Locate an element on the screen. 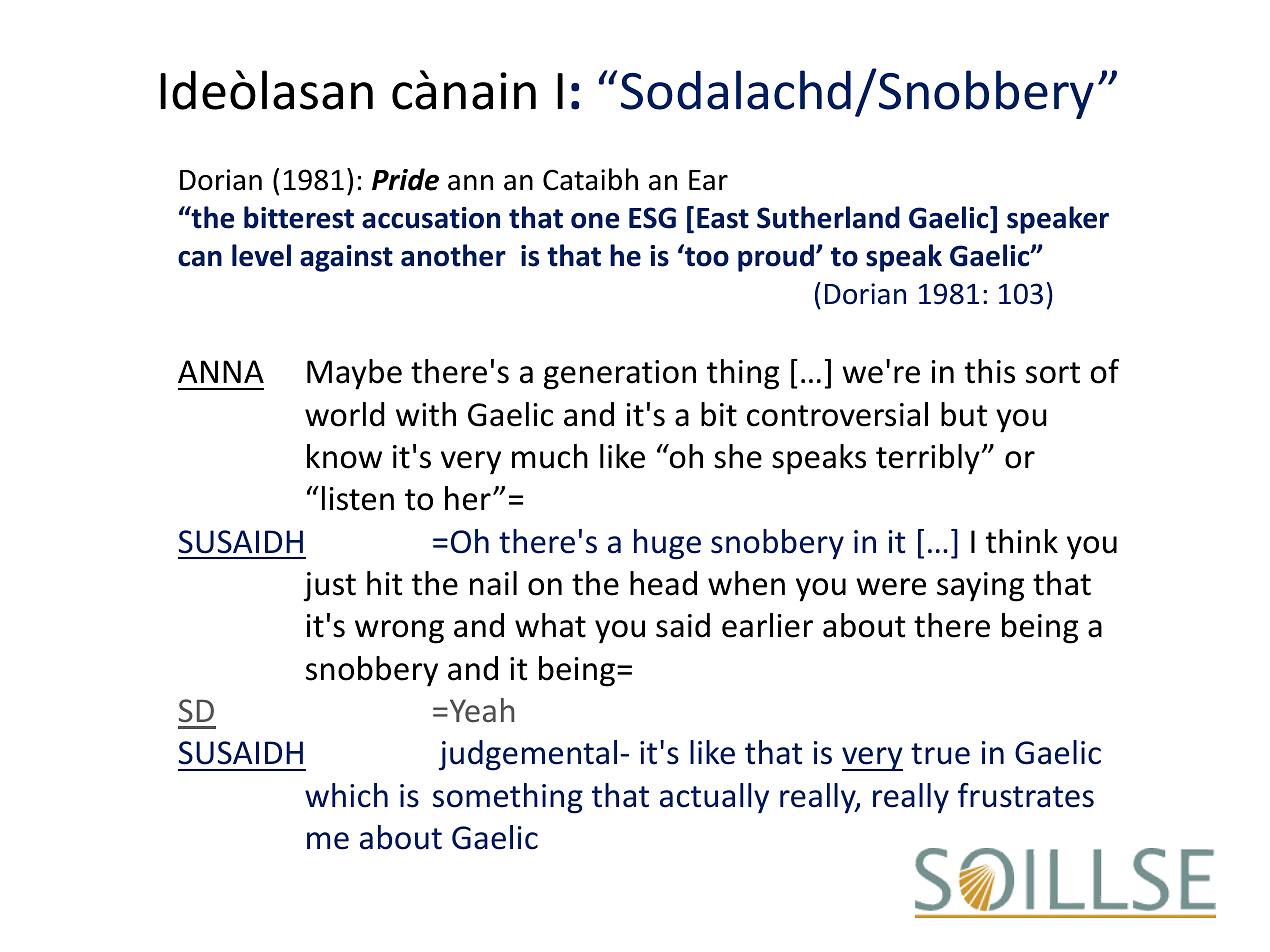 The image size is (1270, 952). bitterest is located at coordinates (299, 217).
